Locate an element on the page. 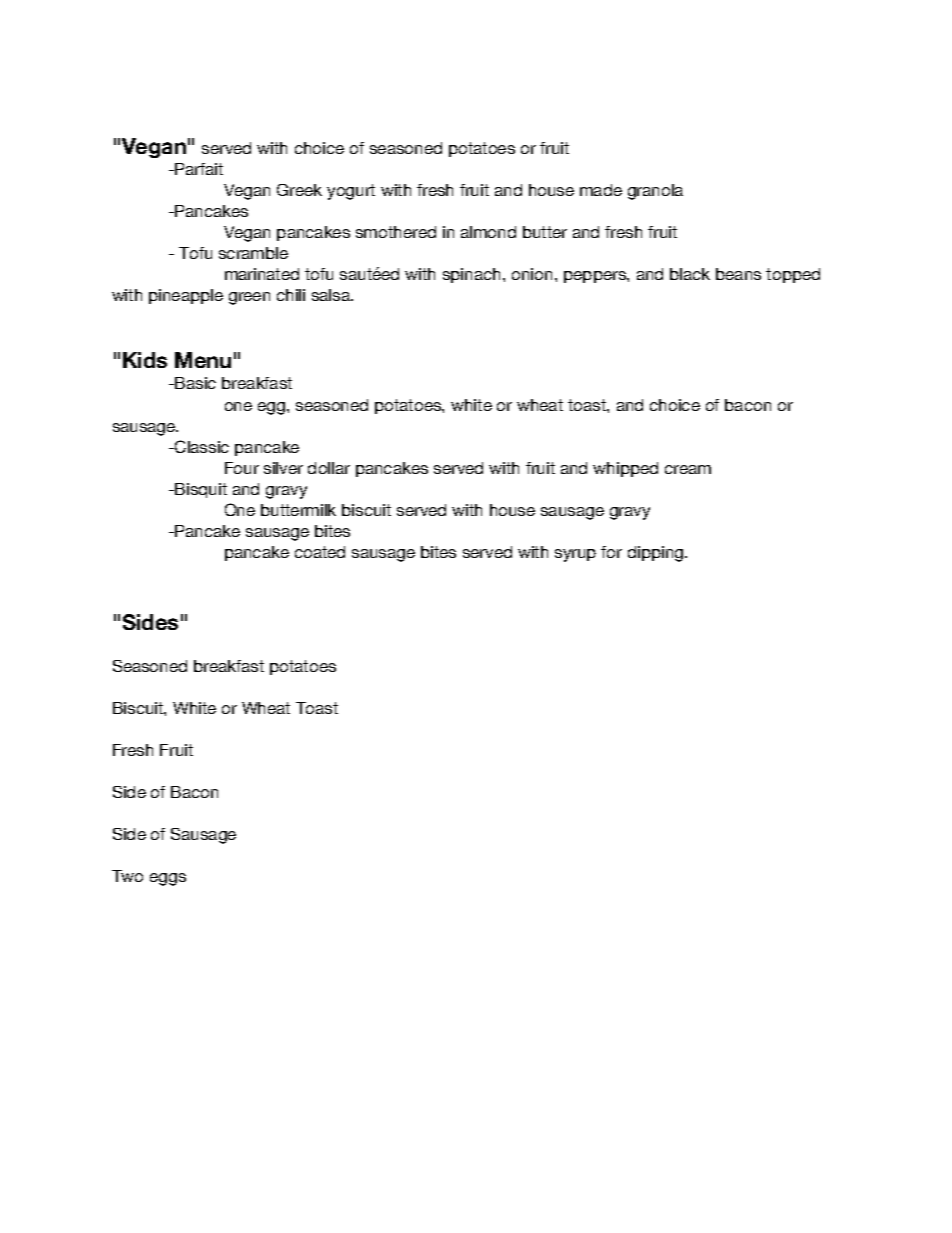  Parfait is located at coordinates (199, 169).
